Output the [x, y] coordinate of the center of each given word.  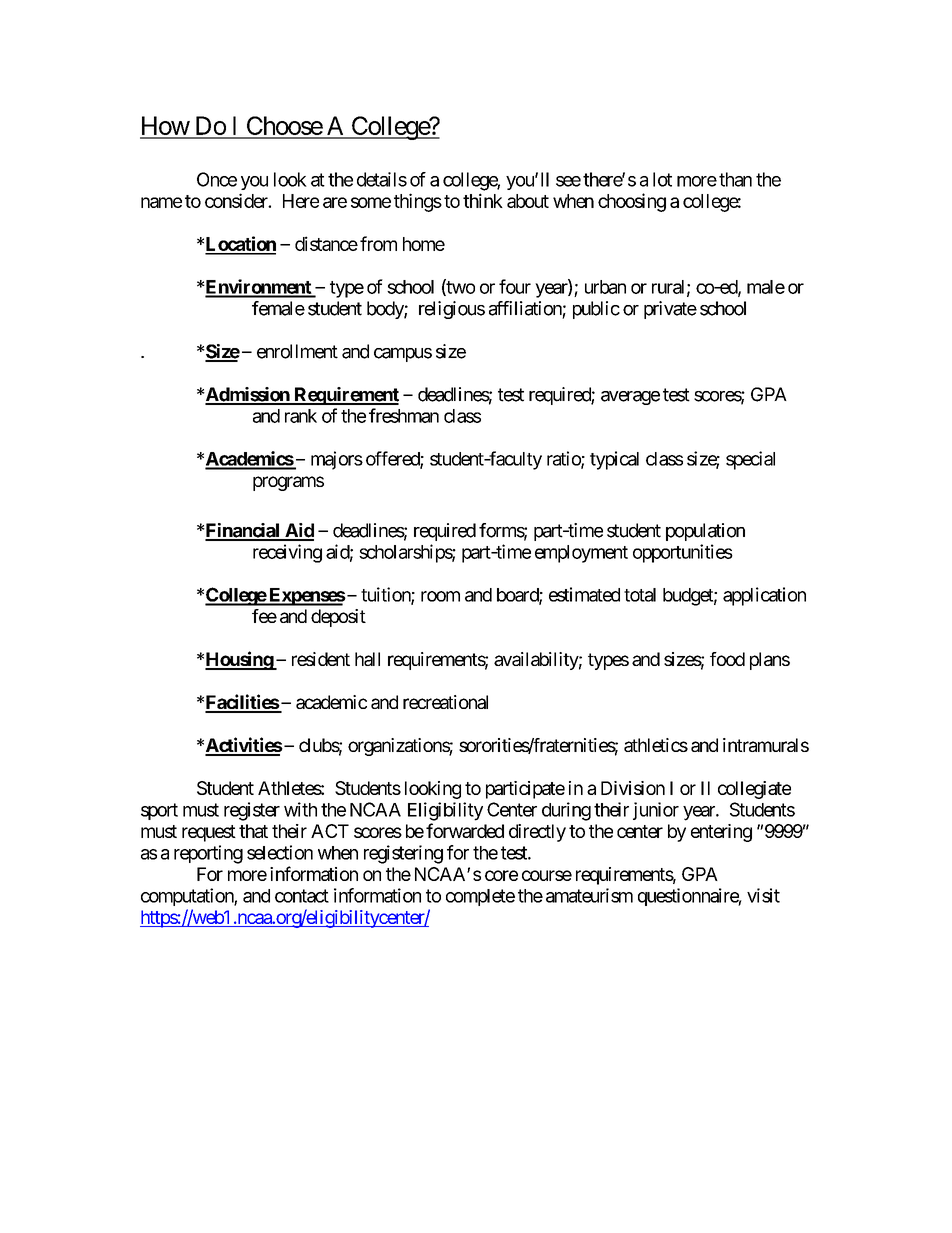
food [727, 659]
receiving [287, 553]
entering [721, 833]
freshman [404, 415]
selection [280, 852]
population [705, 532]
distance [326, 243]
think [483, 200]
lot [662, 179]
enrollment [297, 351]
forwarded [465, 830]
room [440, 596]
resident [321, 659]
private [670, 310]
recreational [445, 702]
